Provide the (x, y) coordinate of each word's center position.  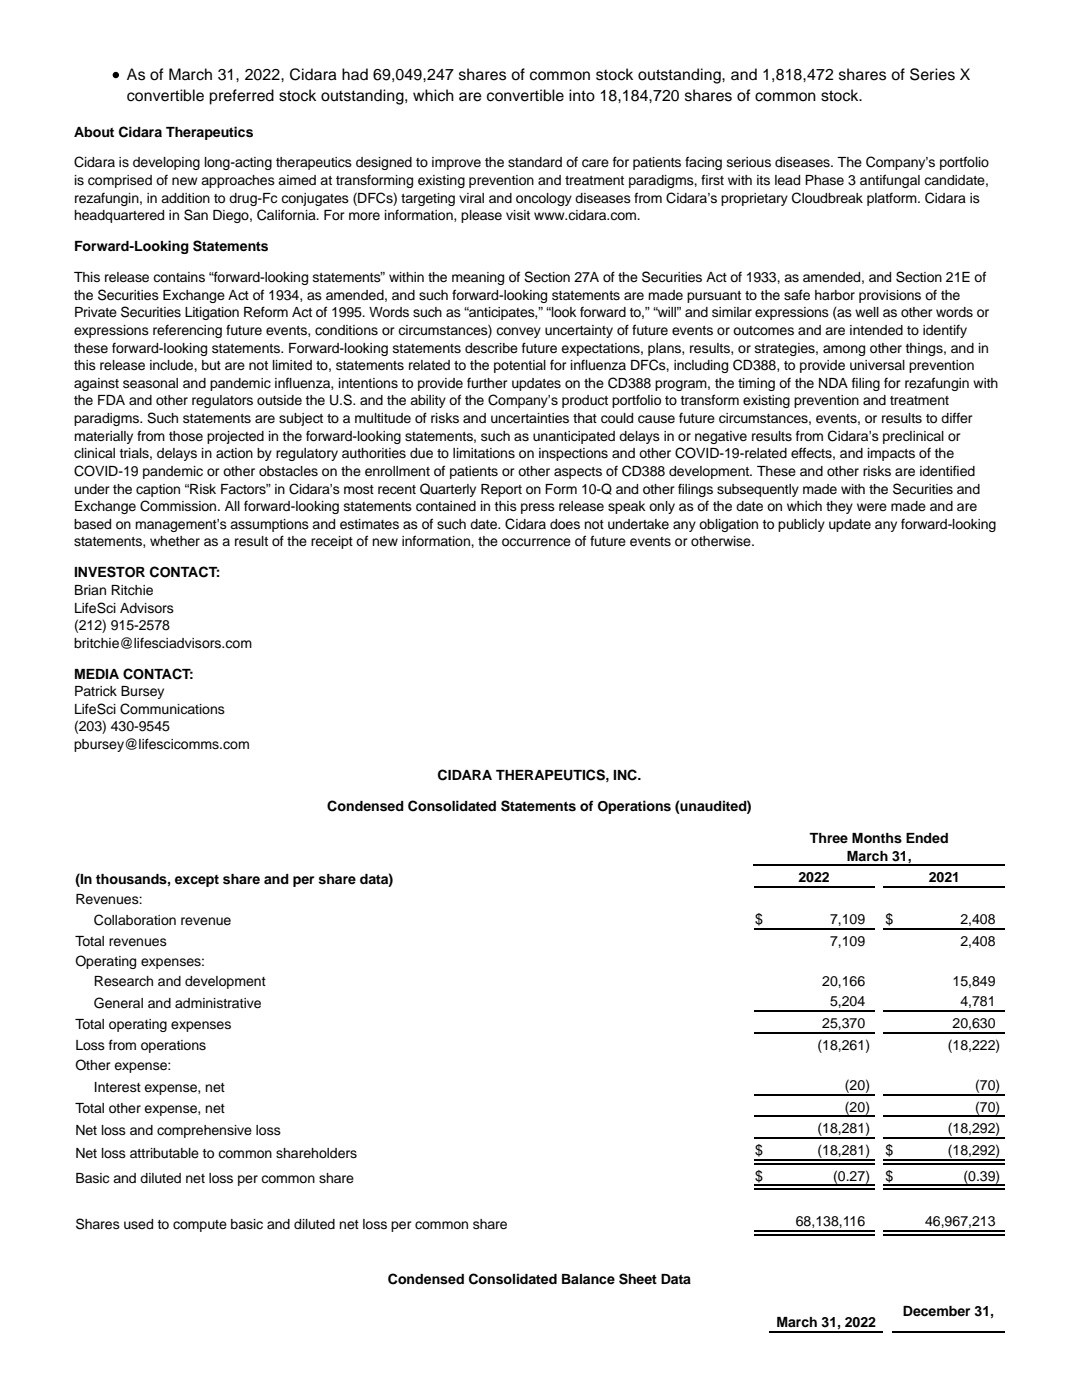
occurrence (536, 542)
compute (200, 1226)
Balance (588, 1279)
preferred (241, 97)
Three (828, 838)
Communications (172, 709)
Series (932, 74)
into (582, 95)
